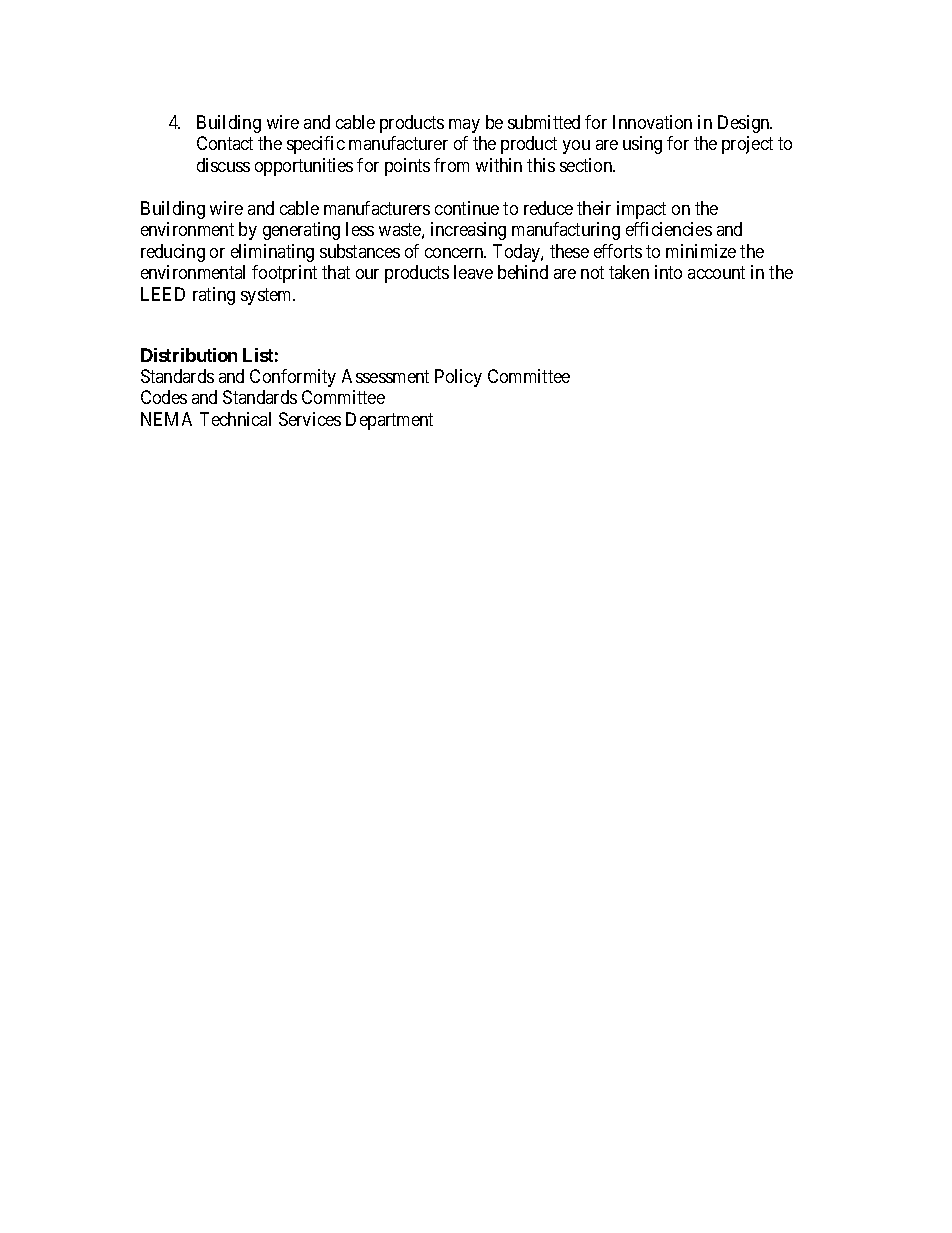 The image size is (952, 1233). I want to click on continue, so click(467, 208).
